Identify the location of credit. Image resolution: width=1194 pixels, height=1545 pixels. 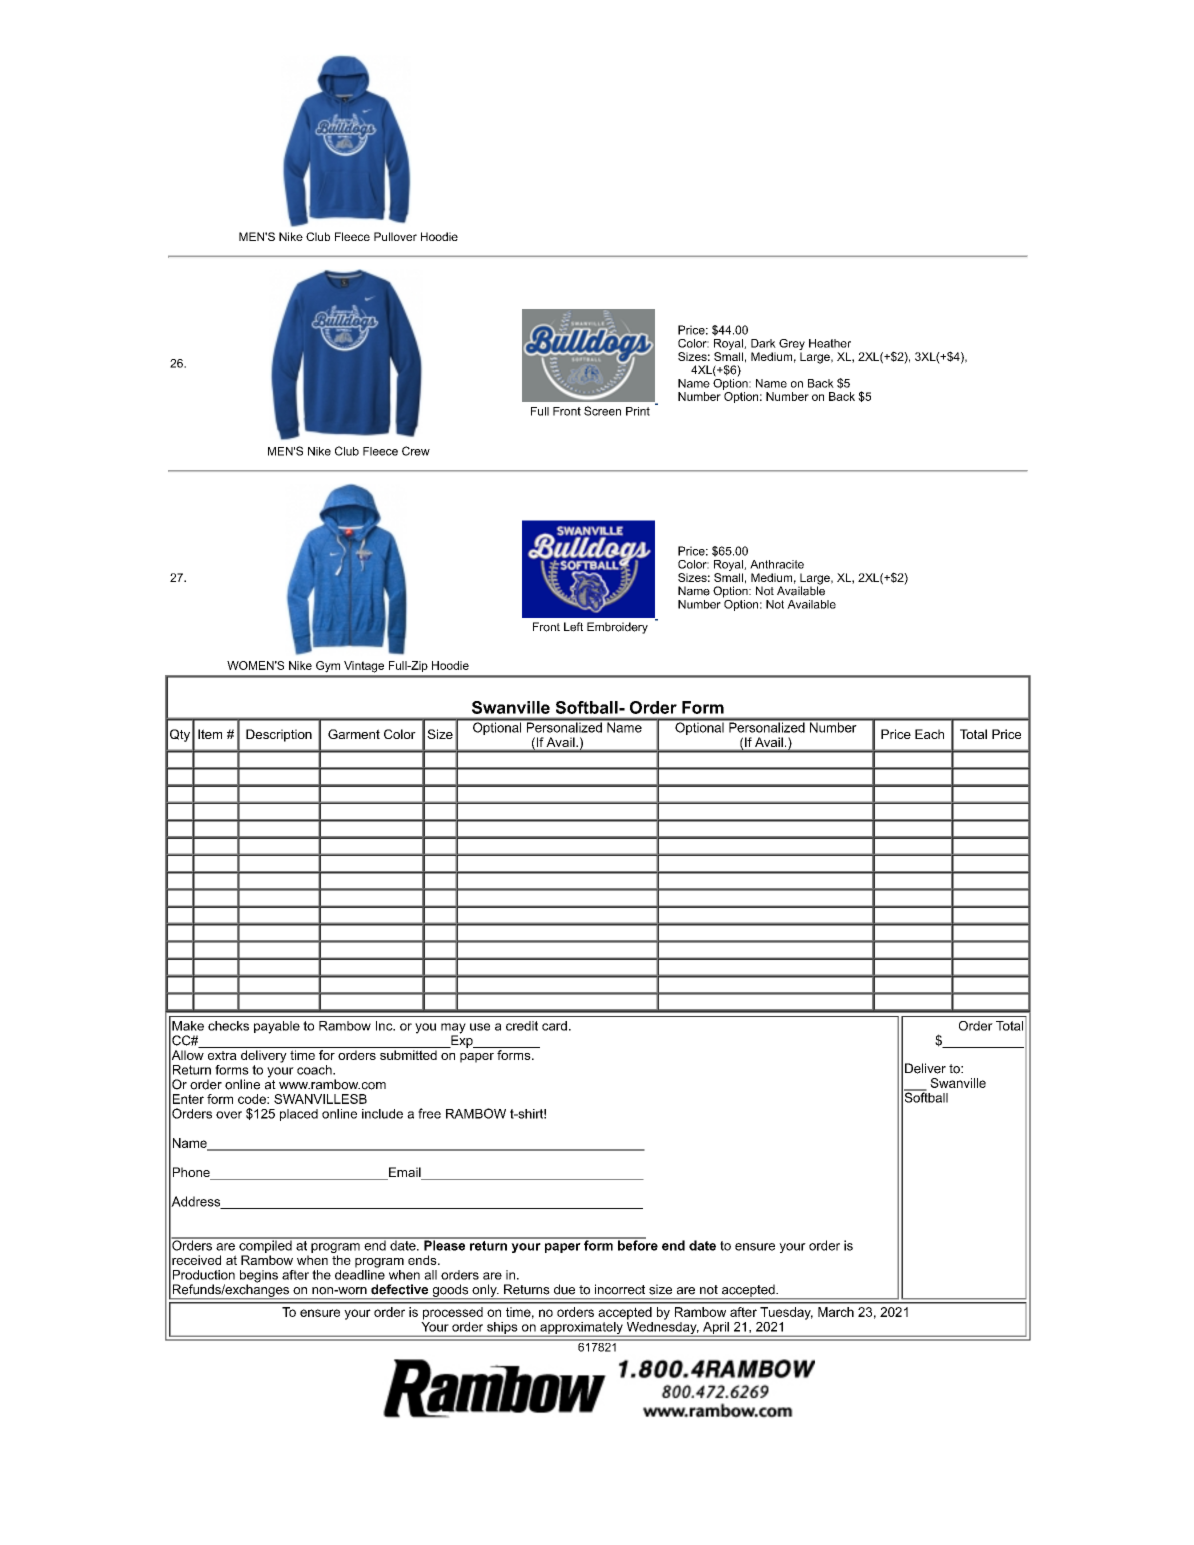
(522, 1026).
